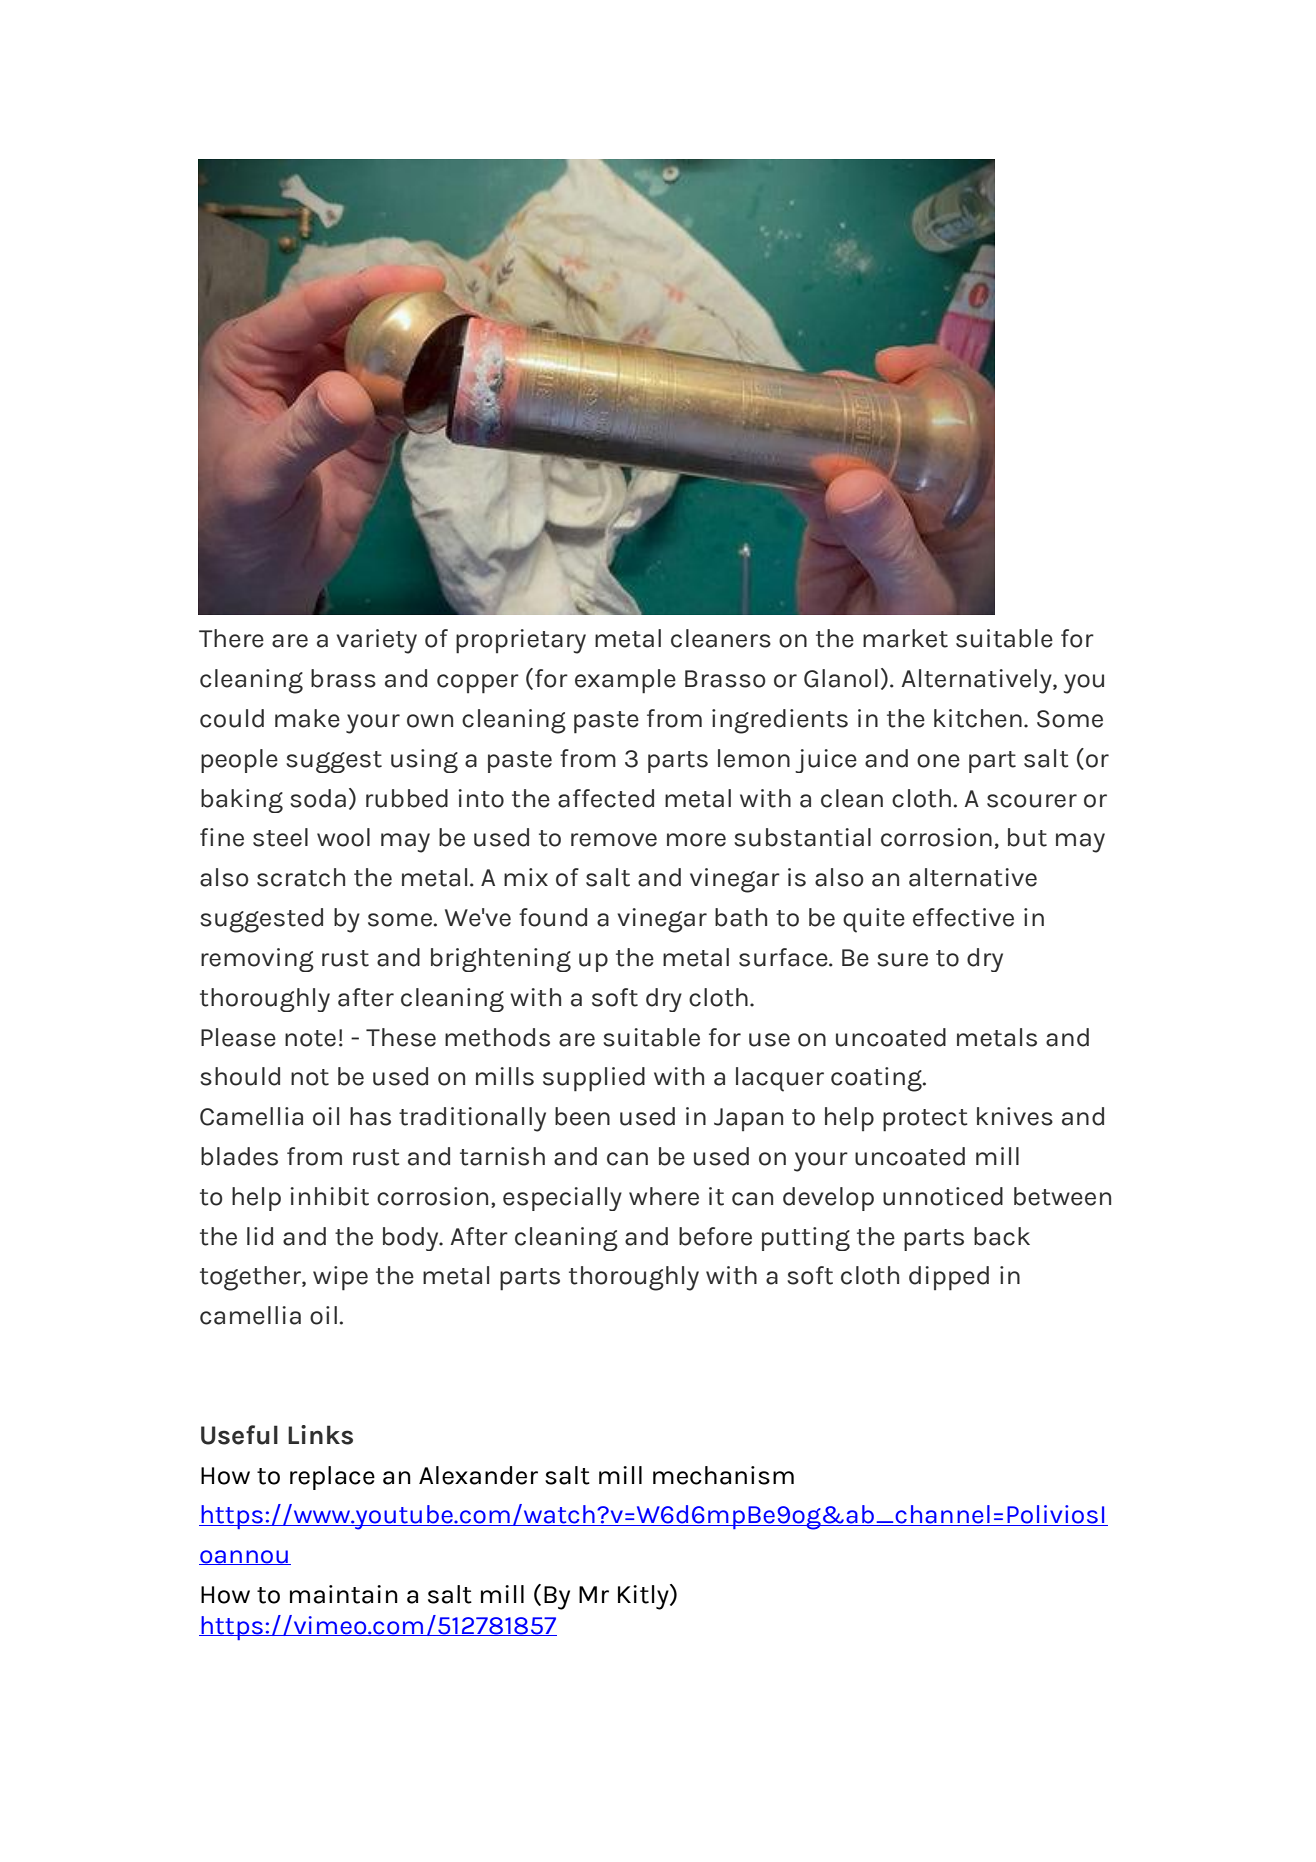 The height and width of the screenshot is (1862, 1316). I want to click on remove, so click(614, 840).
